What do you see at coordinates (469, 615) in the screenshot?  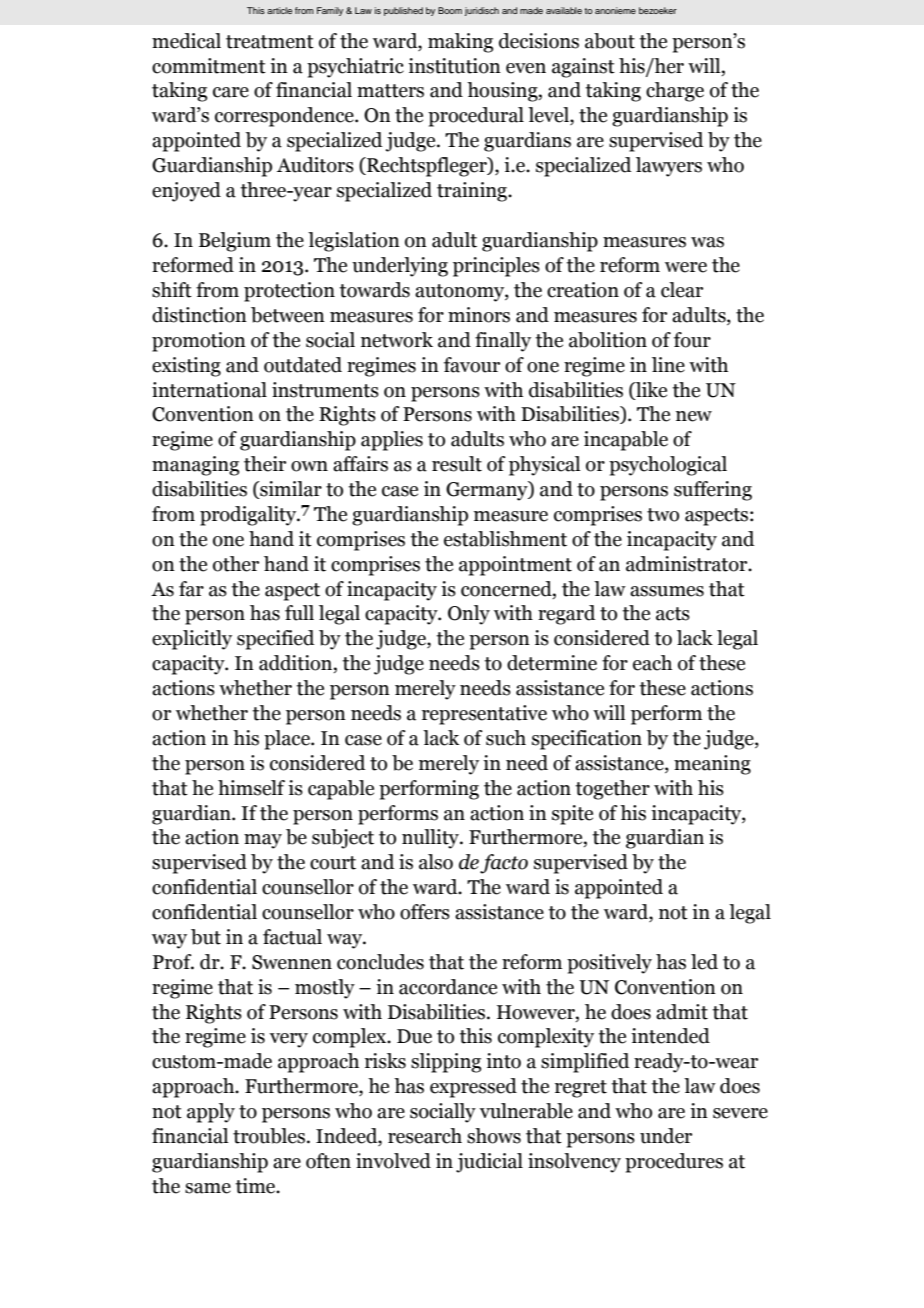 I see `Only` at bounding box center [469, 615].
